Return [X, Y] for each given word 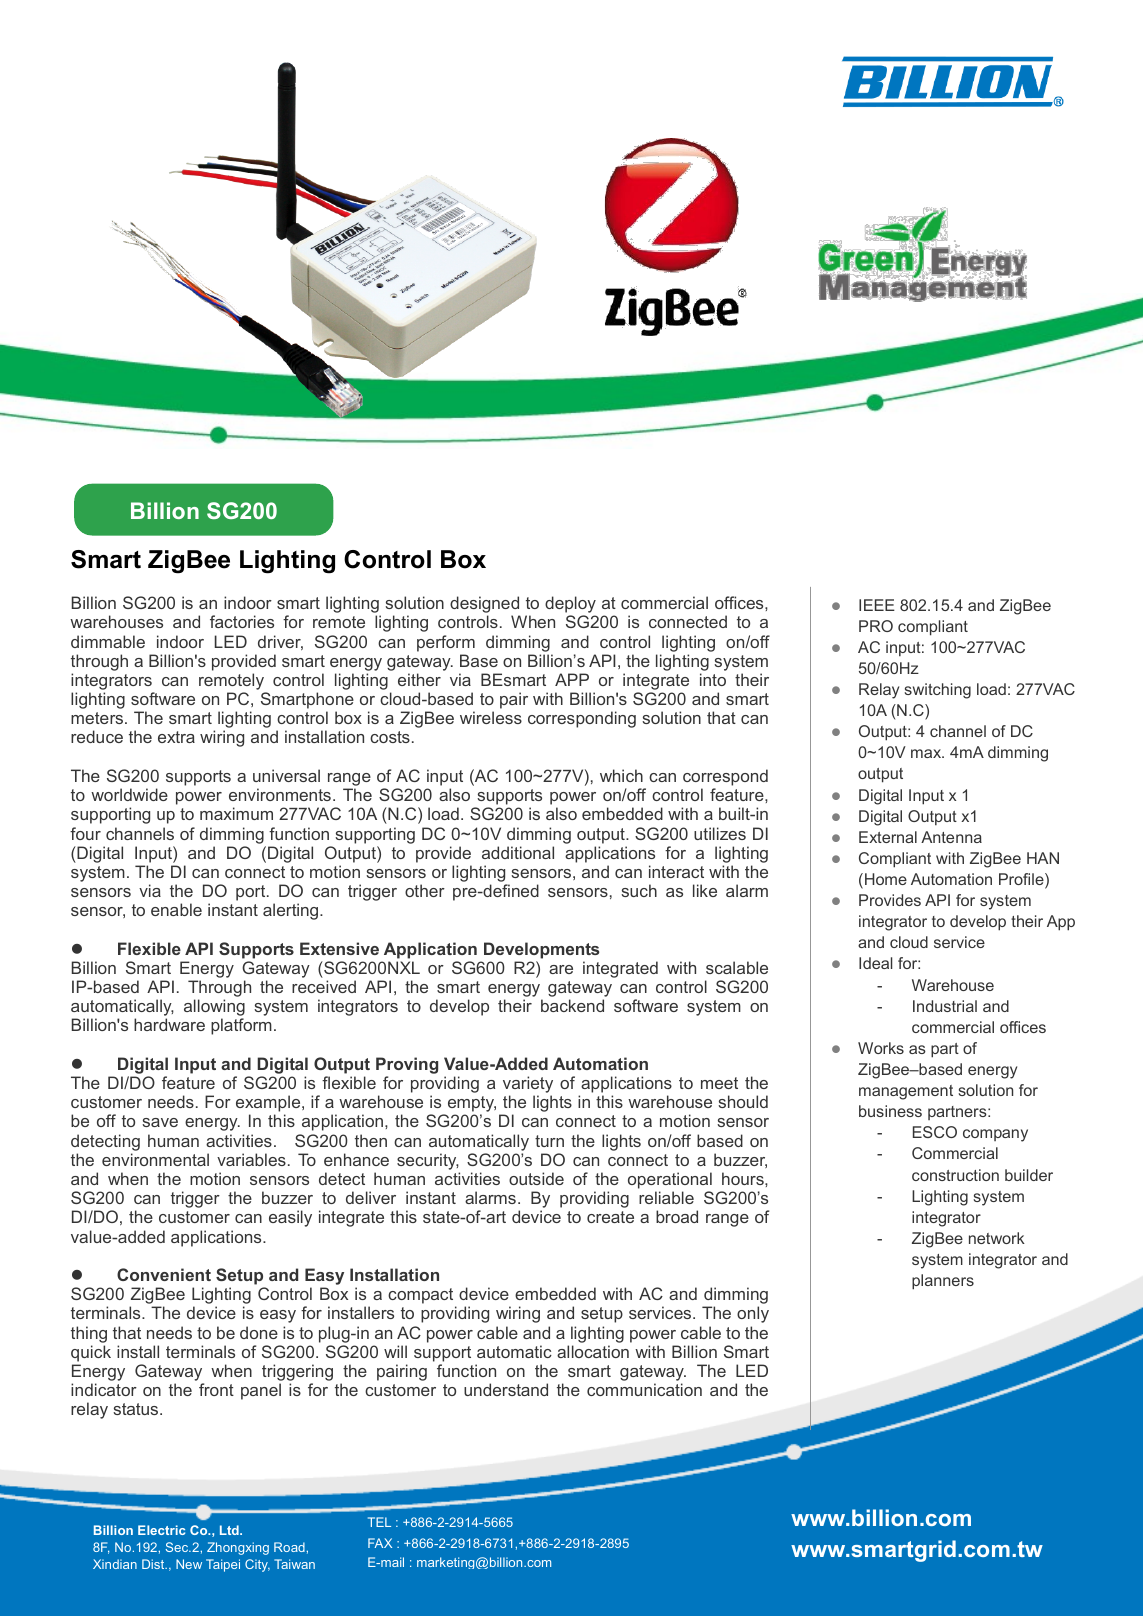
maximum [236, 813]
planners [943, 1282]
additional [518, 852]
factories [242, 621]
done [259, 1332]
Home [886, 879]
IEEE [877, 605]
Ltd [230, 1530]
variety [528, 1086]
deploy [570, 606]
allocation [593, 1351]
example [269, 1105]
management [906, 1092]
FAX [380, 1543]
